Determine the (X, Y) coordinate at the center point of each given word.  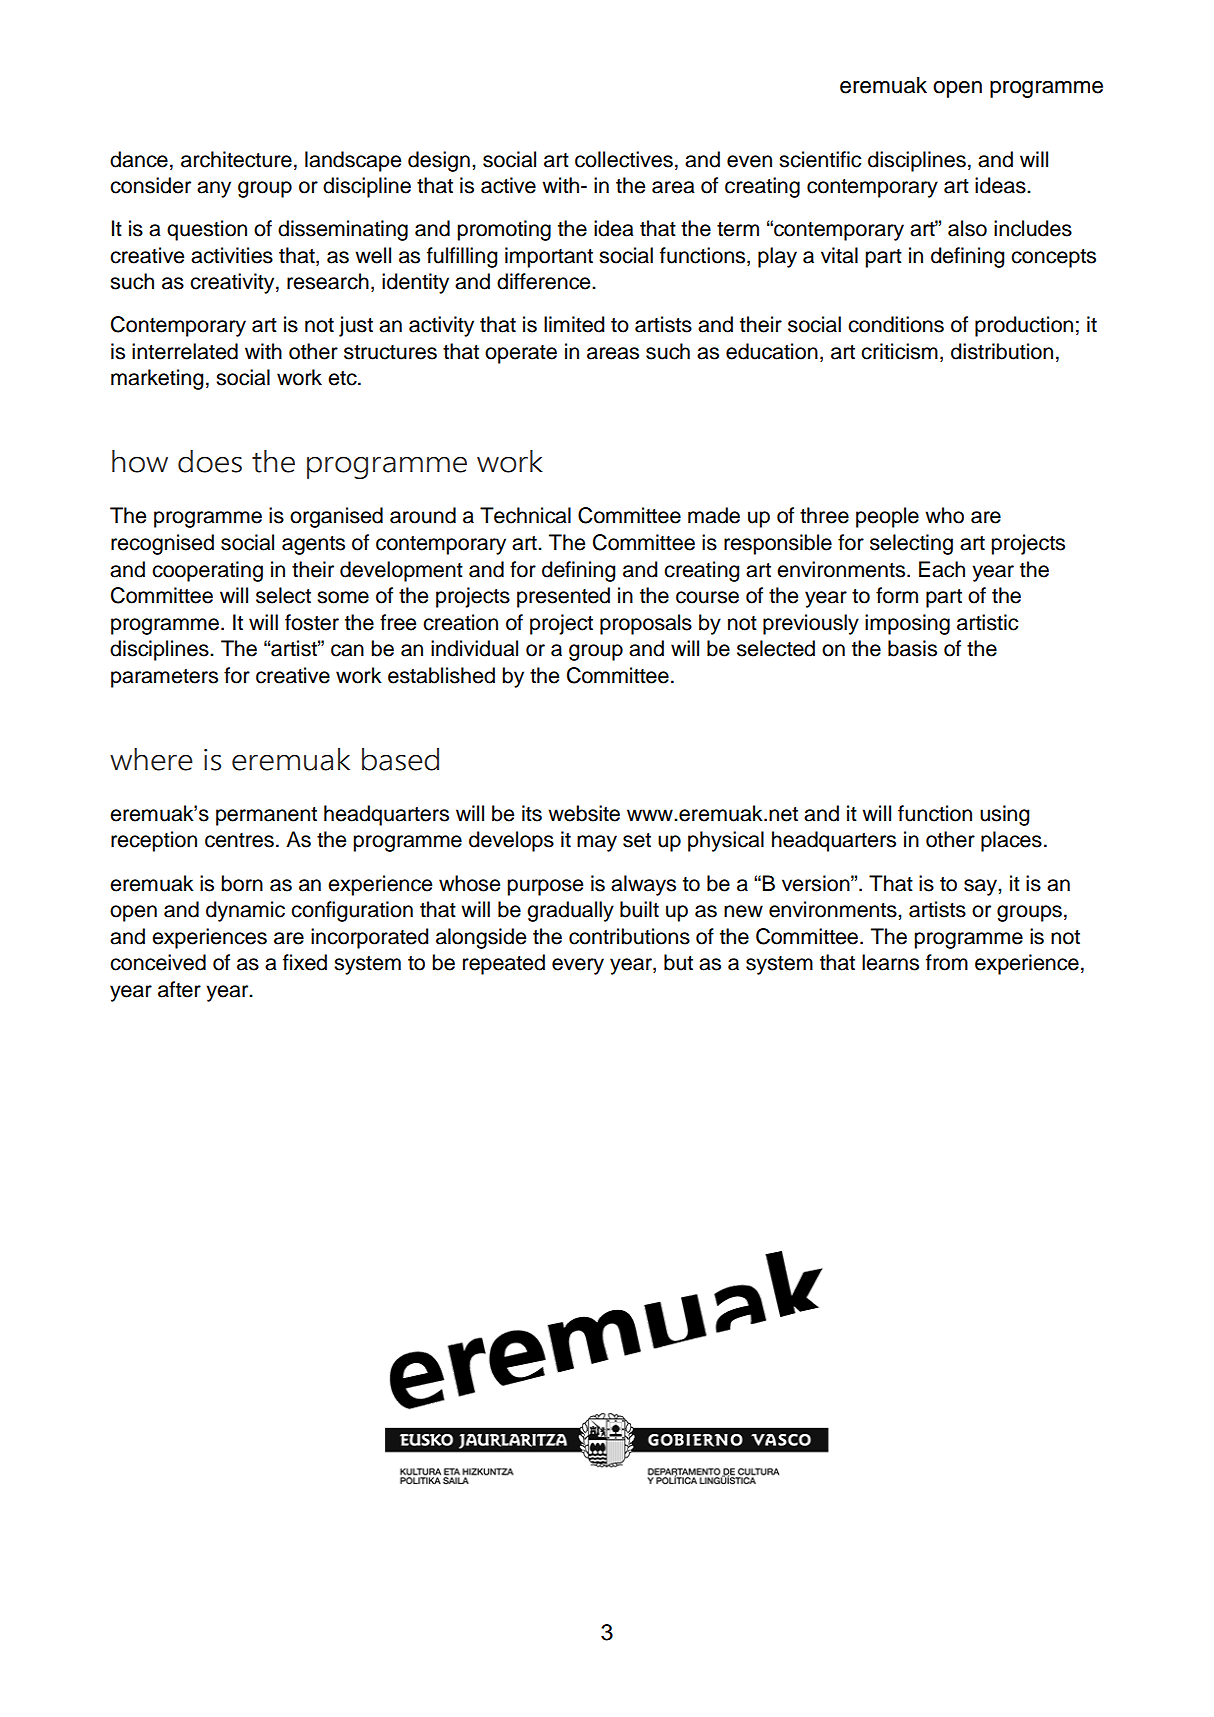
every (578, 966)
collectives (624, 159)
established (441, 675)
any (214, 189)
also (967, 228)
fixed (305, 962)
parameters (164, 678)
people (887, 517)
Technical (525, 515)
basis (912, 648)
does (210, 461)
